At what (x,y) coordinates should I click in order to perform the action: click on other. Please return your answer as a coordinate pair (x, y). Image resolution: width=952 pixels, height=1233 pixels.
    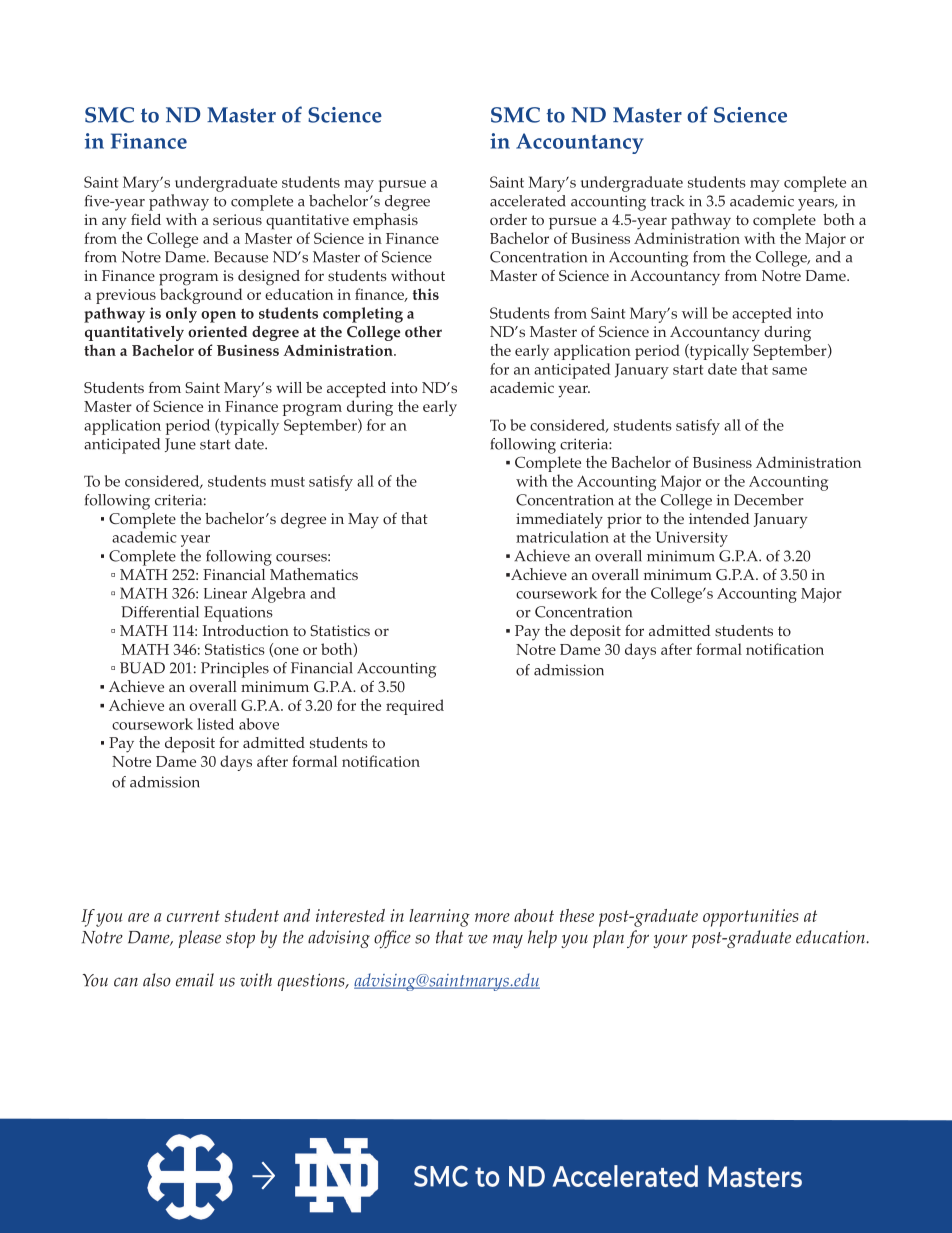
    Looking at the image, I should click on (423, 332).
